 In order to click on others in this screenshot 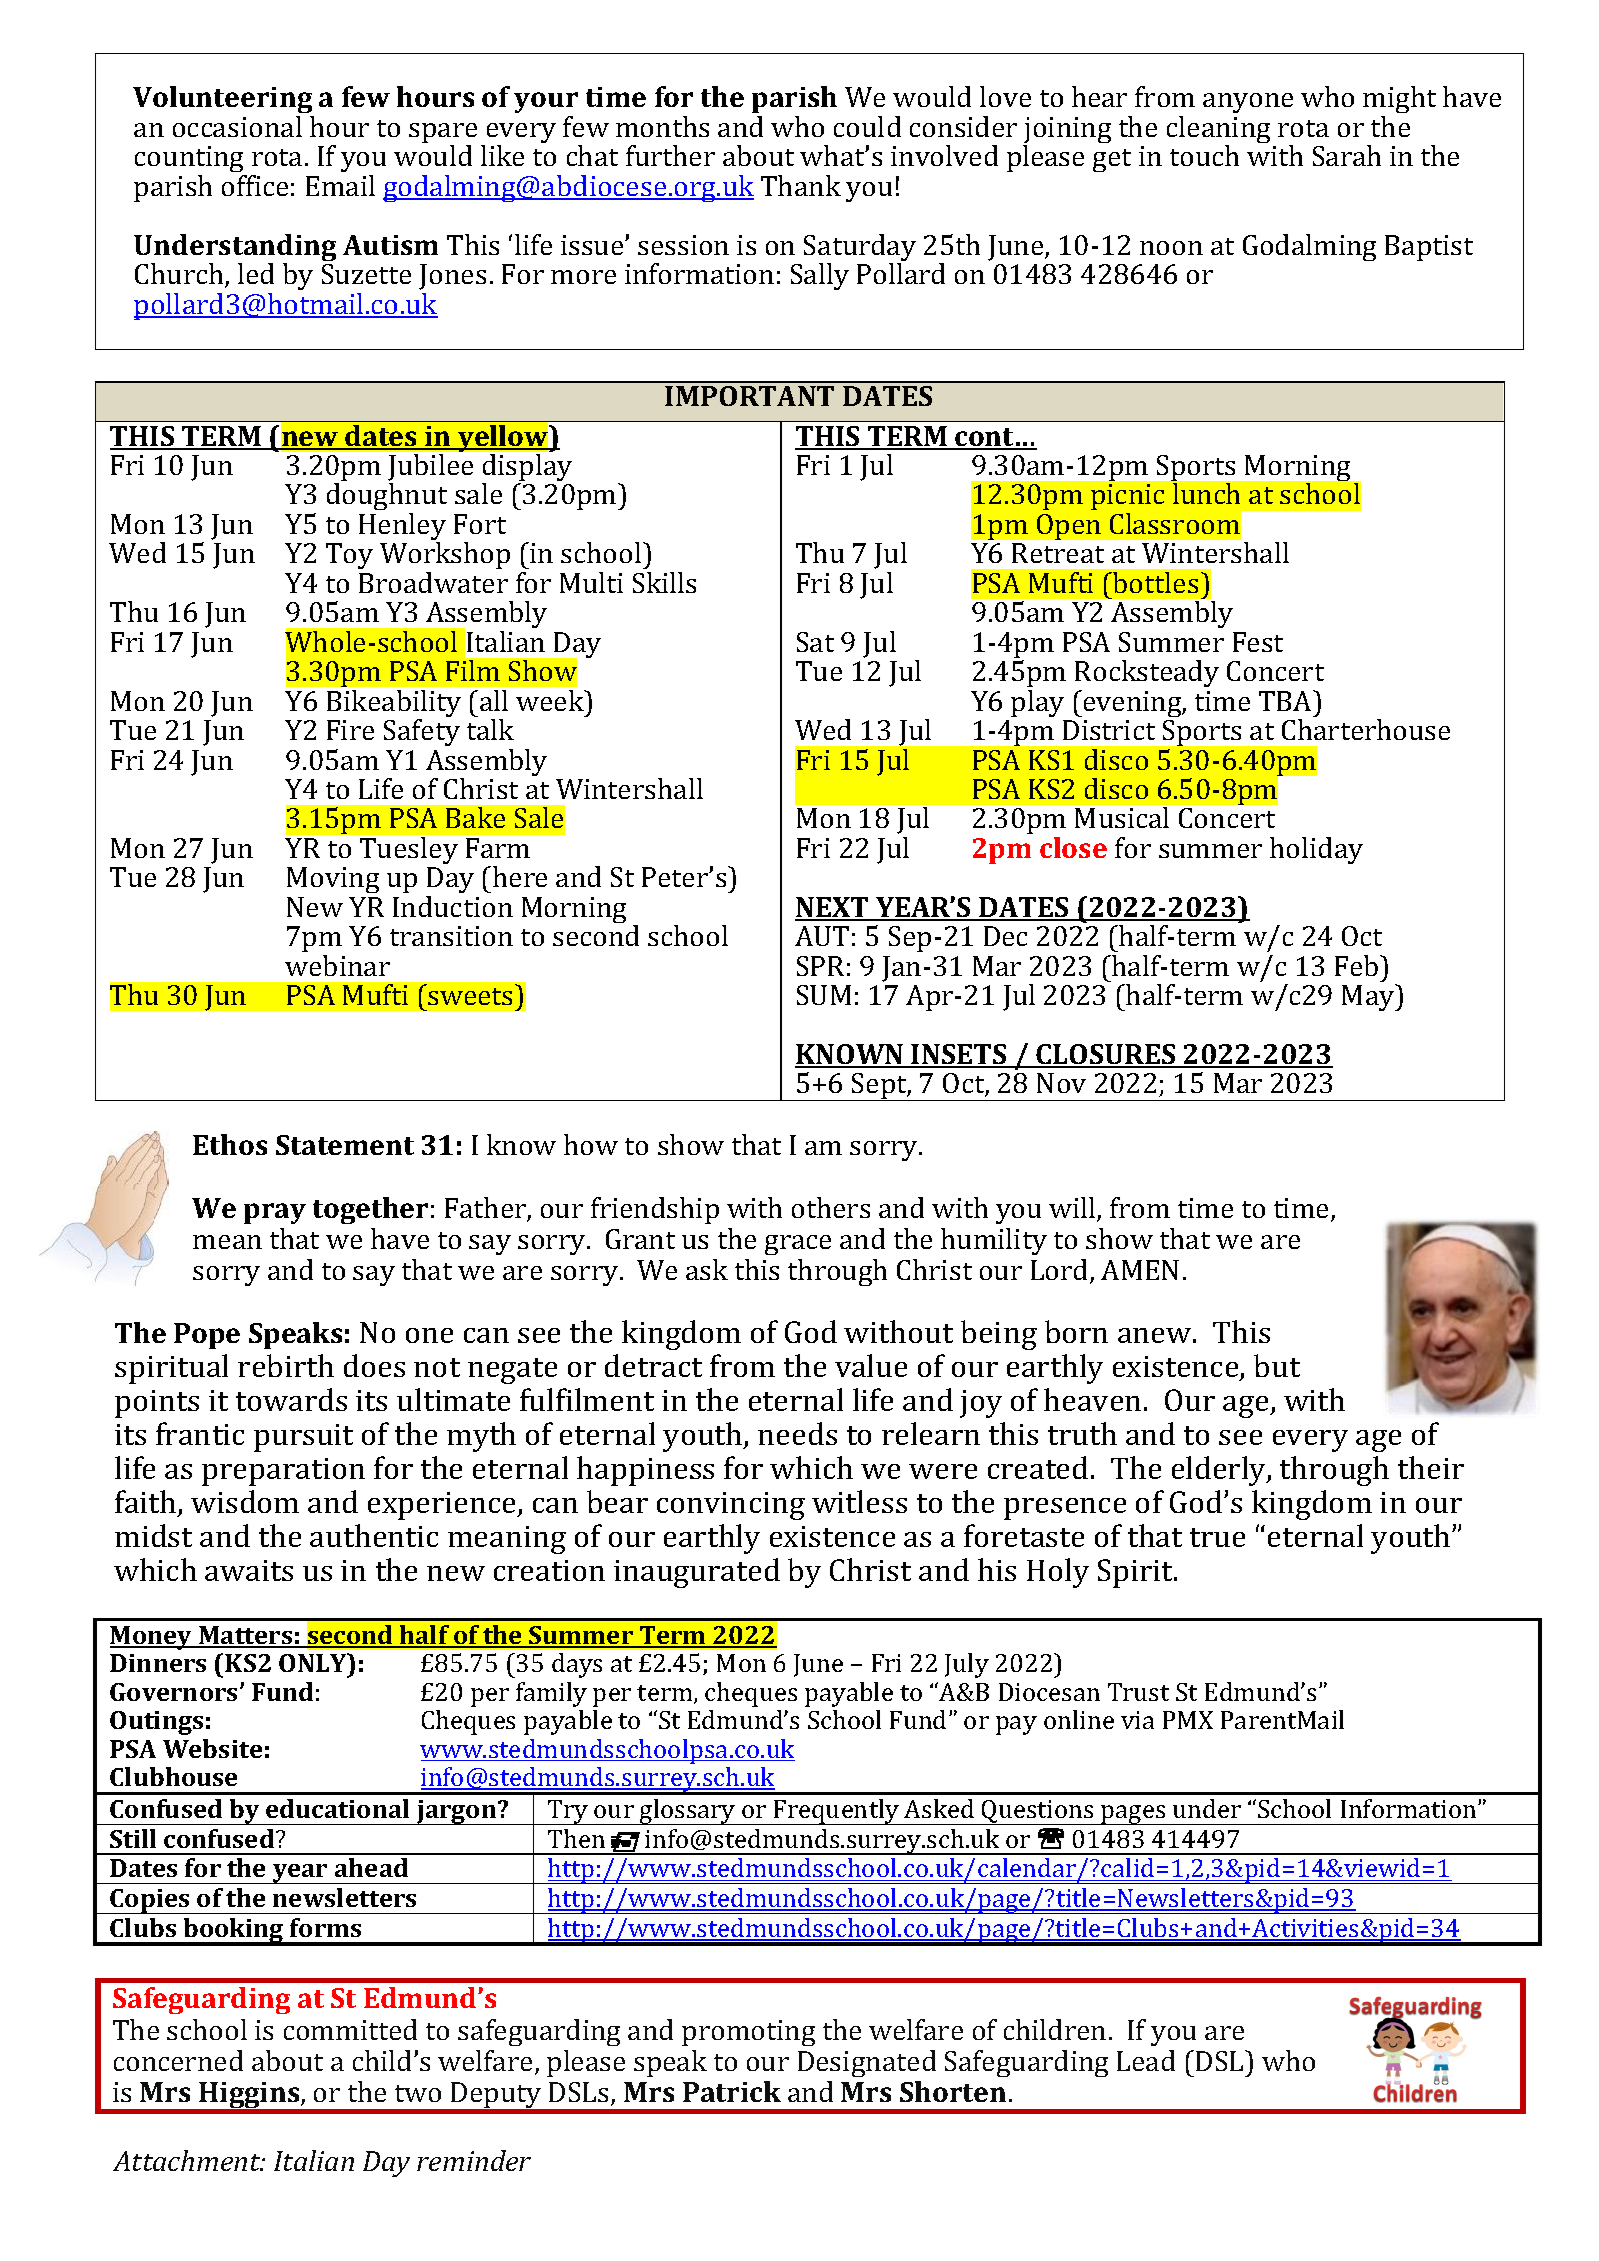, I will do `click(831, 1207)`.
